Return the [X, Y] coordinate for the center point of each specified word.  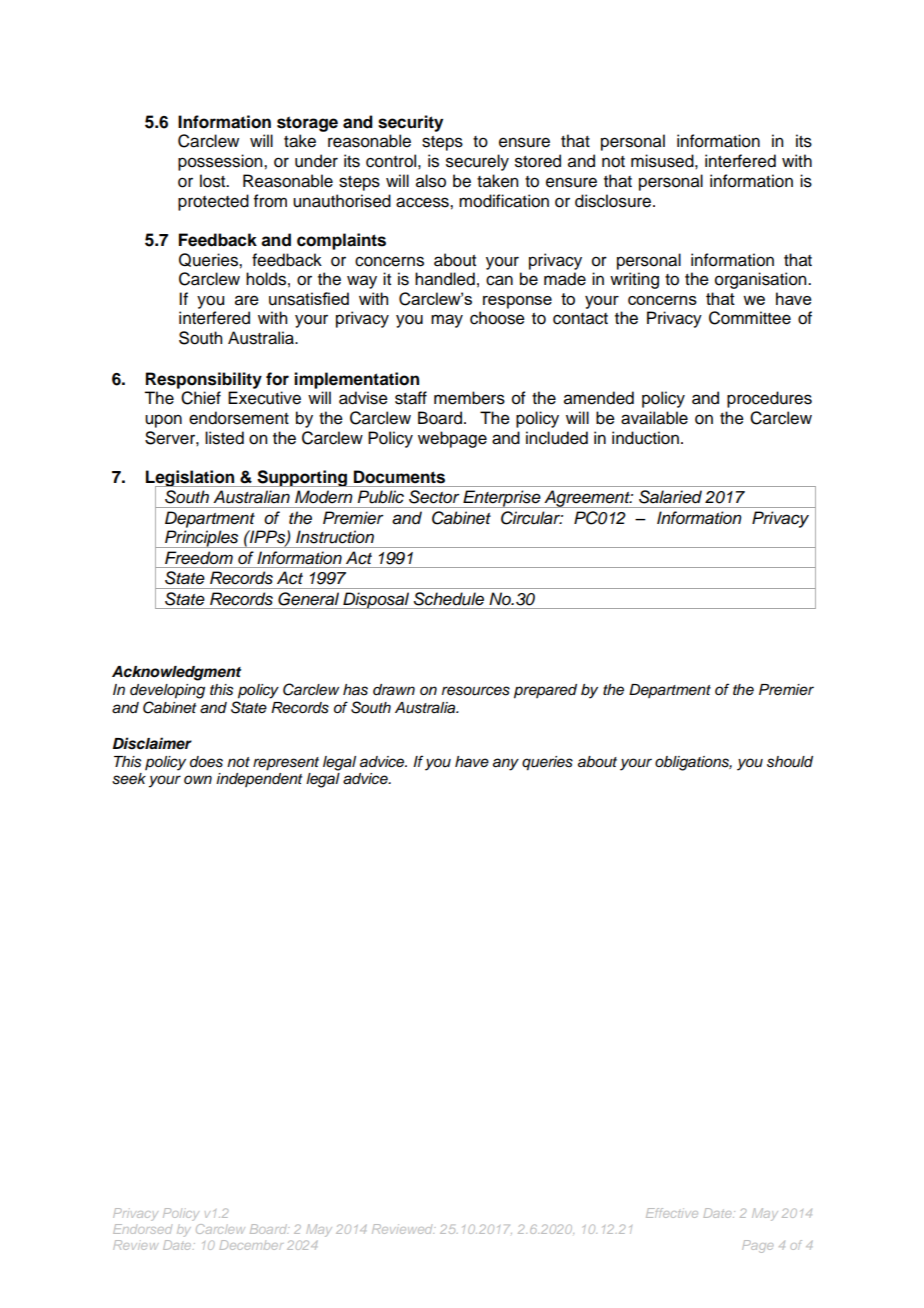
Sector [434, 496]
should [790, 762]
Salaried [670, 496]
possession [221, 162]
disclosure [614, 201]
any [506, 764]
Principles [202, 539]
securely [477, 162]
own [198, 779]
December [251, 1245]
